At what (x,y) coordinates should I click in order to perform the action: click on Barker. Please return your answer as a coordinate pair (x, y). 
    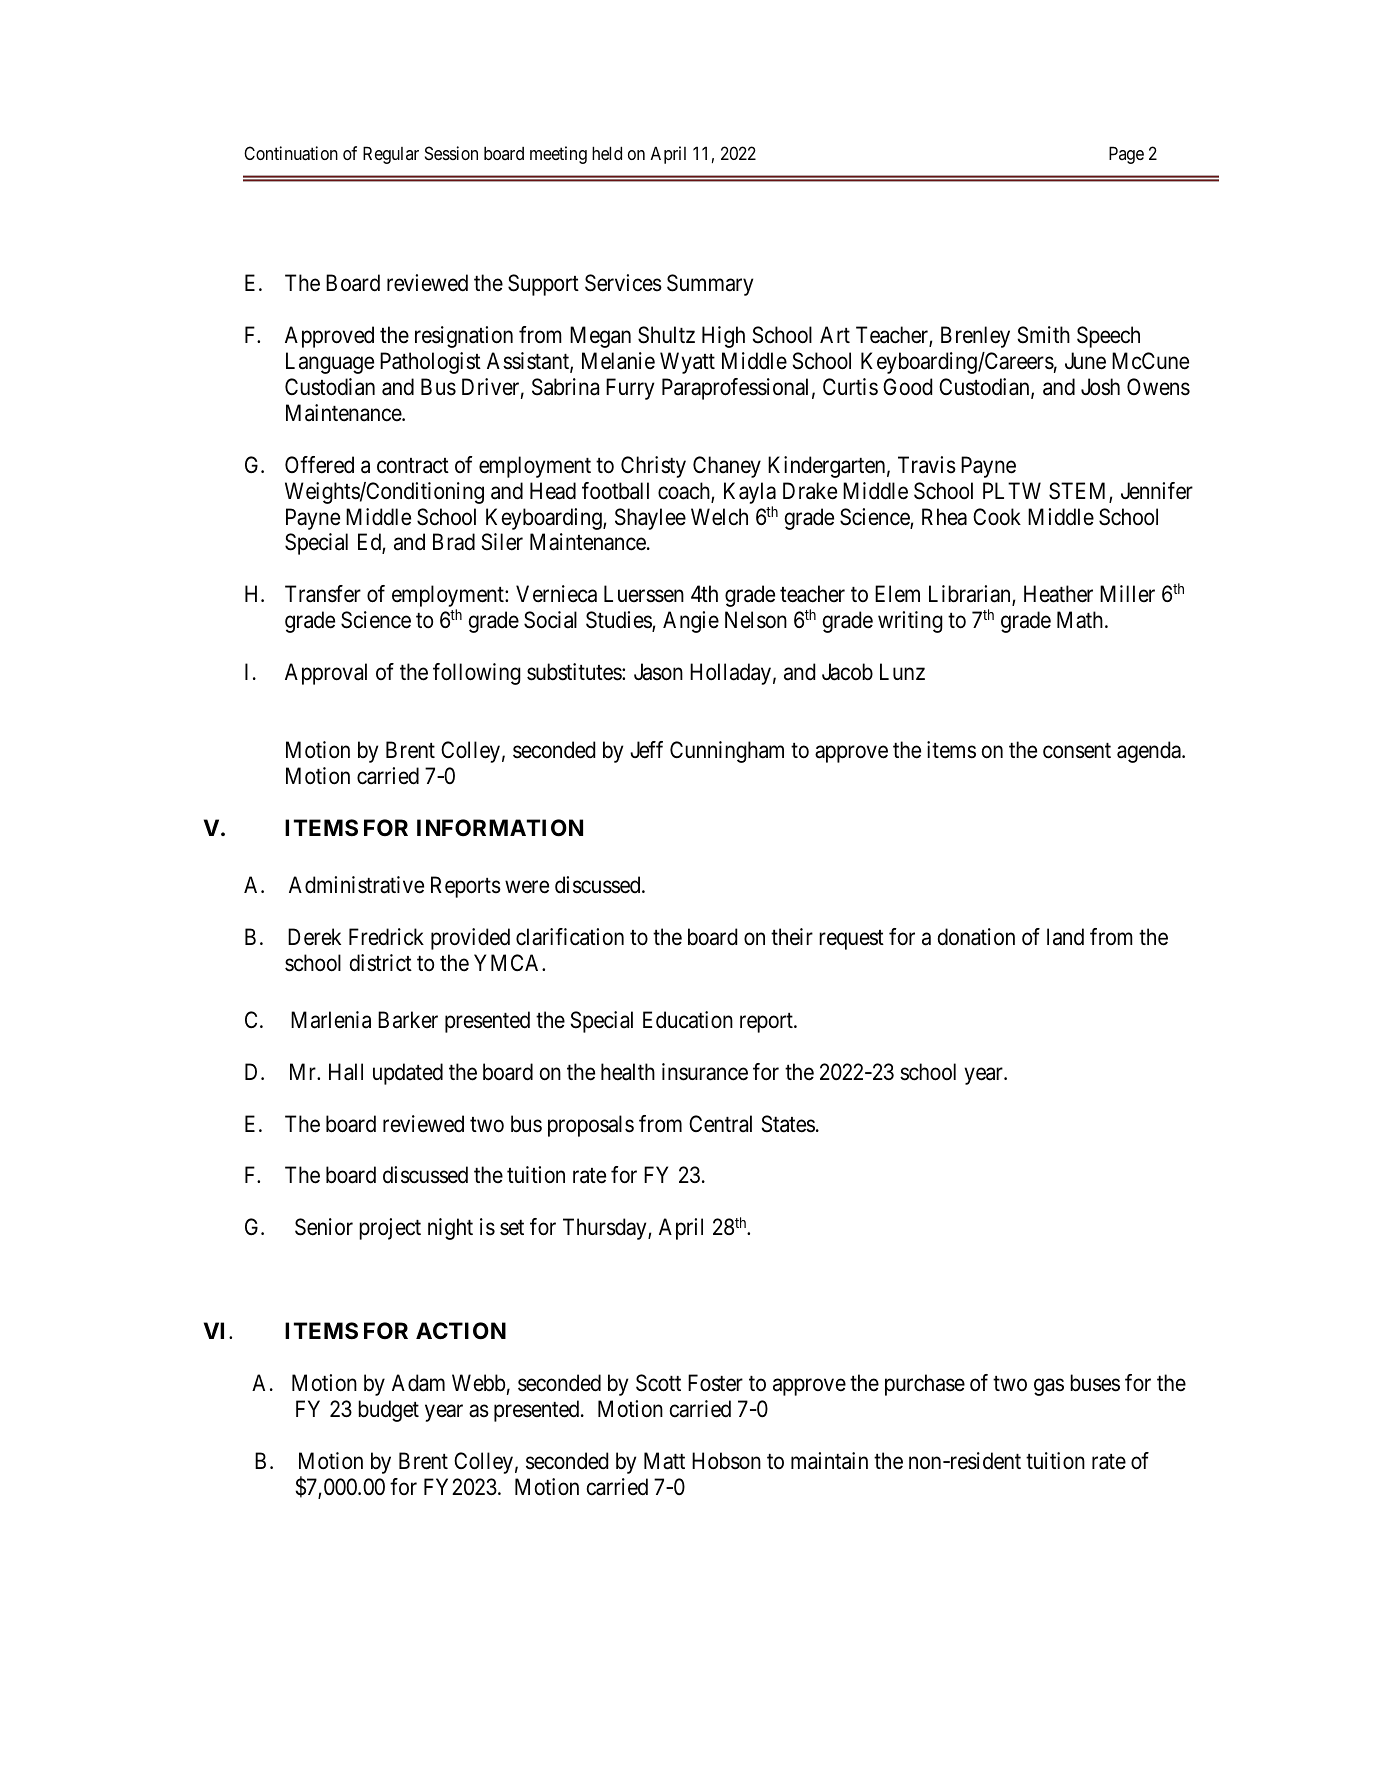
    Looking at the image, I should click on (408, 1020).
